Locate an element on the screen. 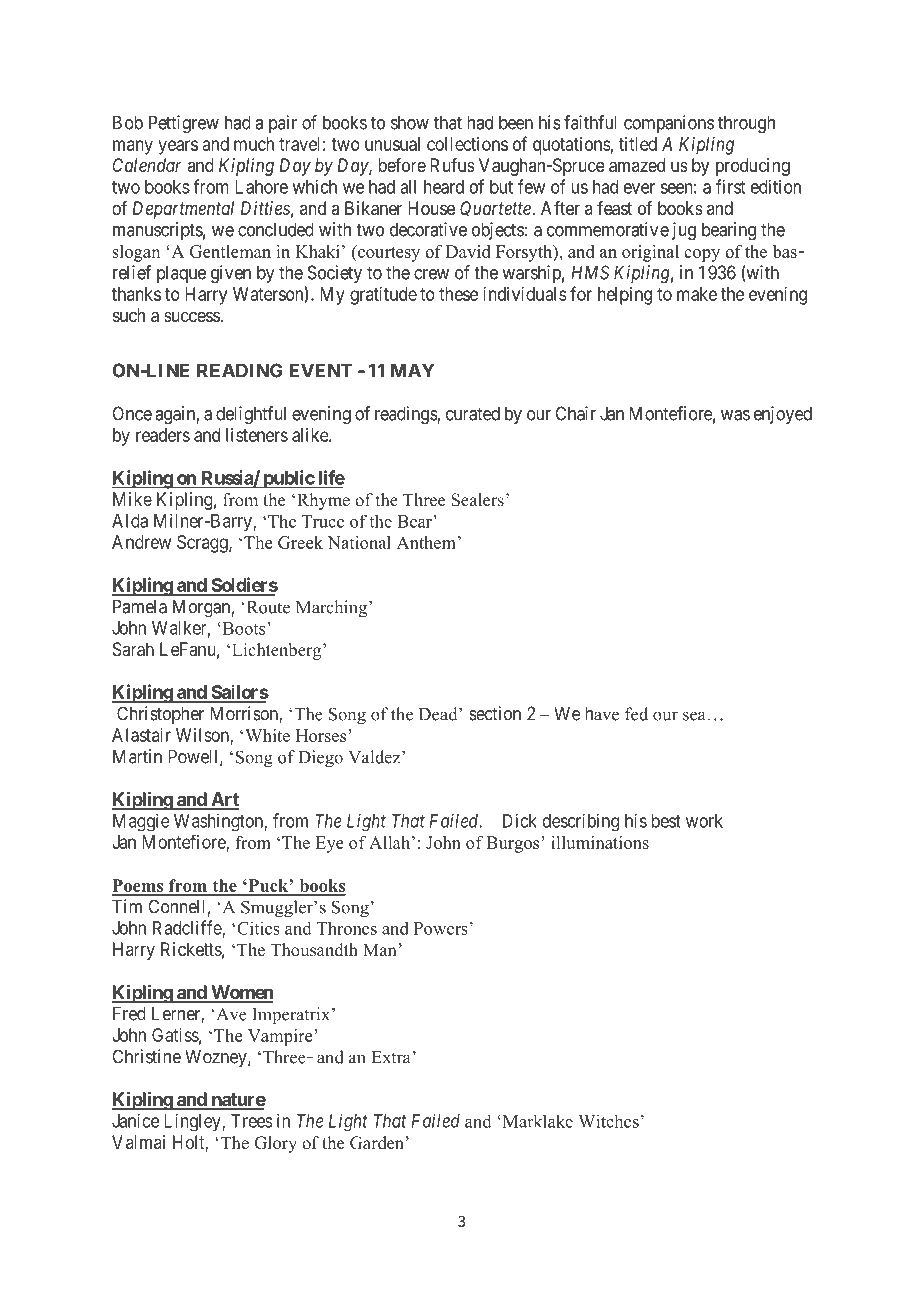 This screenshot has height=1307, width=924. years is located at coordinates (178, 147).
